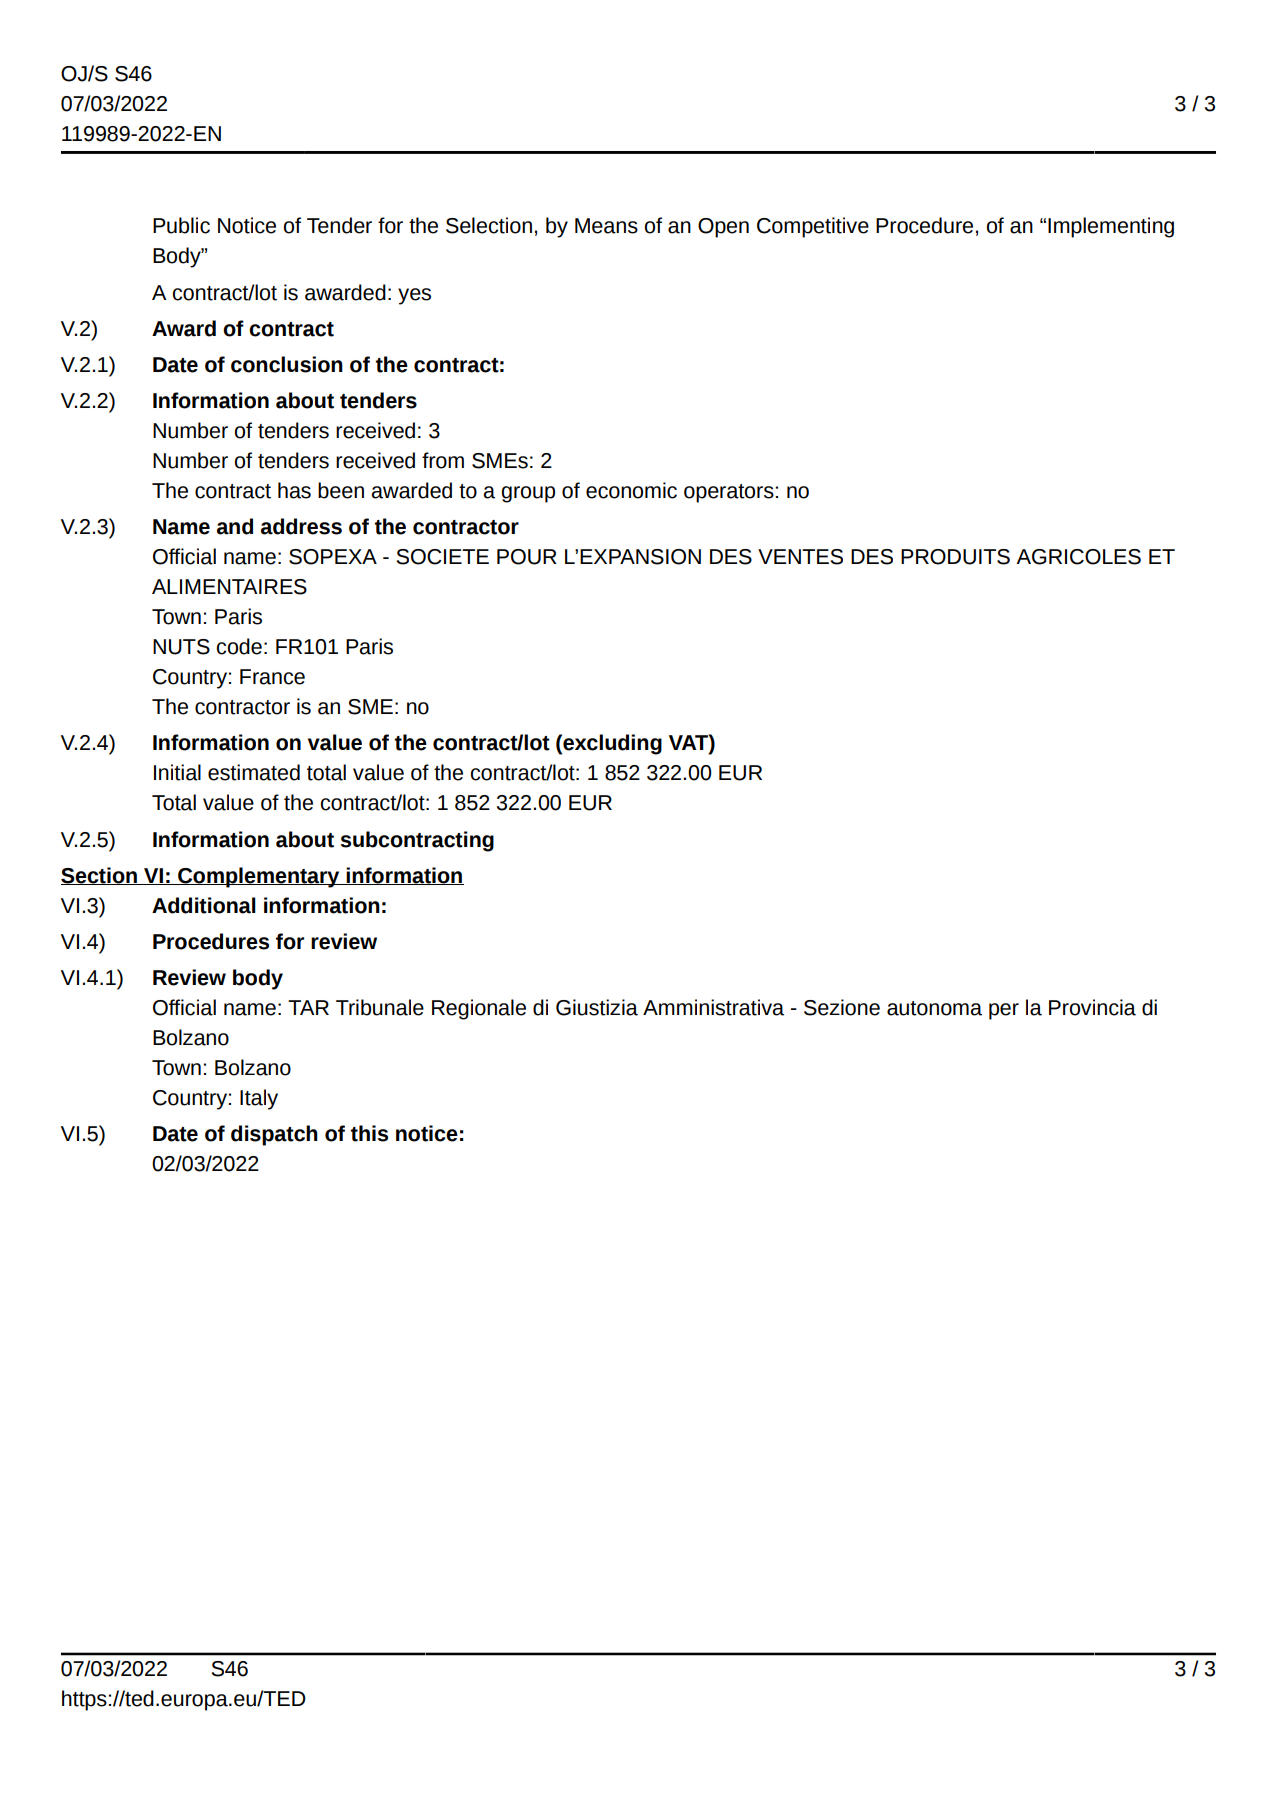 The height and width of the screenshot is (1806, 1277). What do you see at coordinates (181, 225) in the screenshot?
I see `Public` at bounding box center [181, 225].
